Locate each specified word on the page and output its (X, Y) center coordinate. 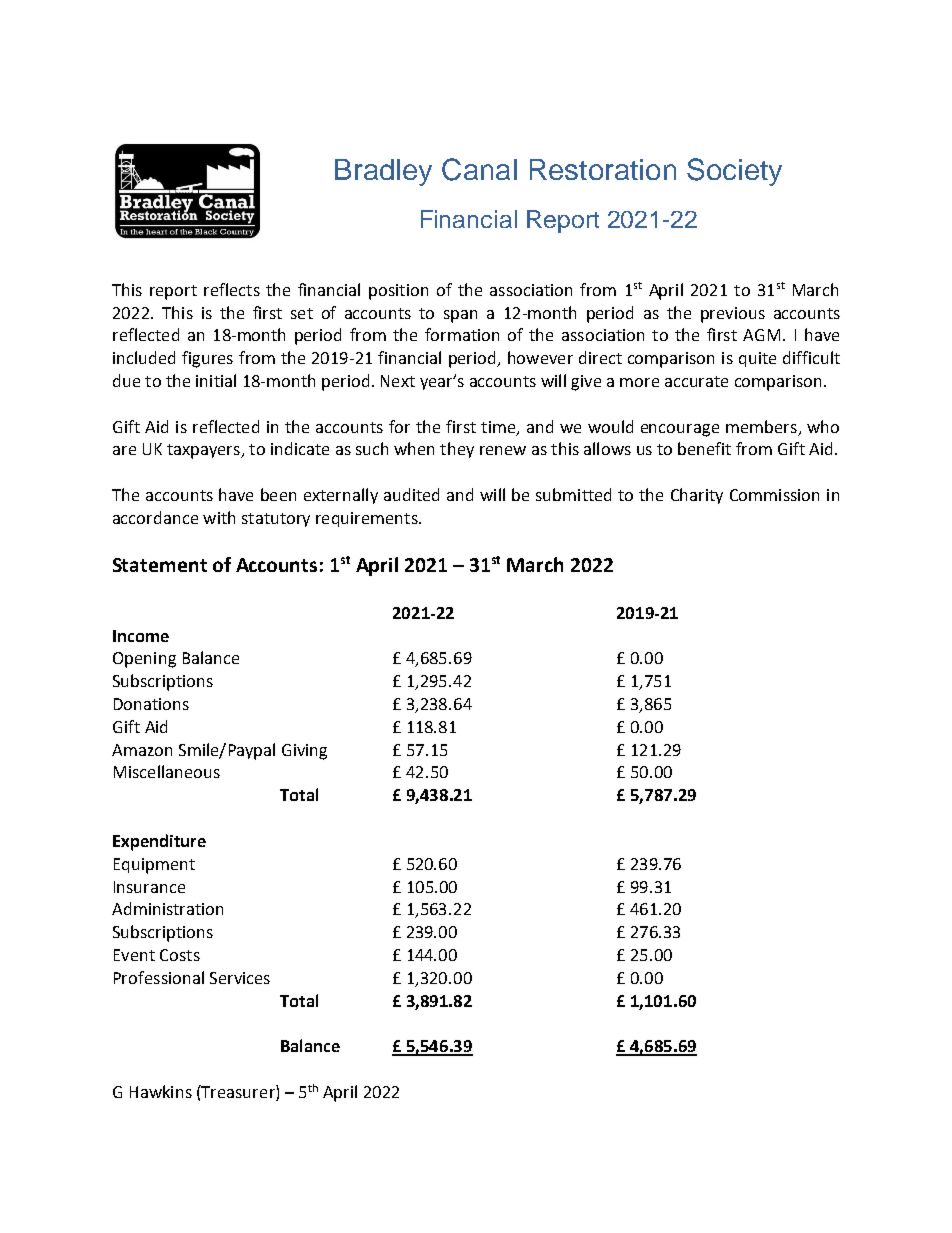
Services (240, 978)
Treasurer (238, 1091)
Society (734, 172)
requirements (368, 519)
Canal (479, 169)
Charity (697, 496)
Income (141, 636)
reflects (232, 289)
